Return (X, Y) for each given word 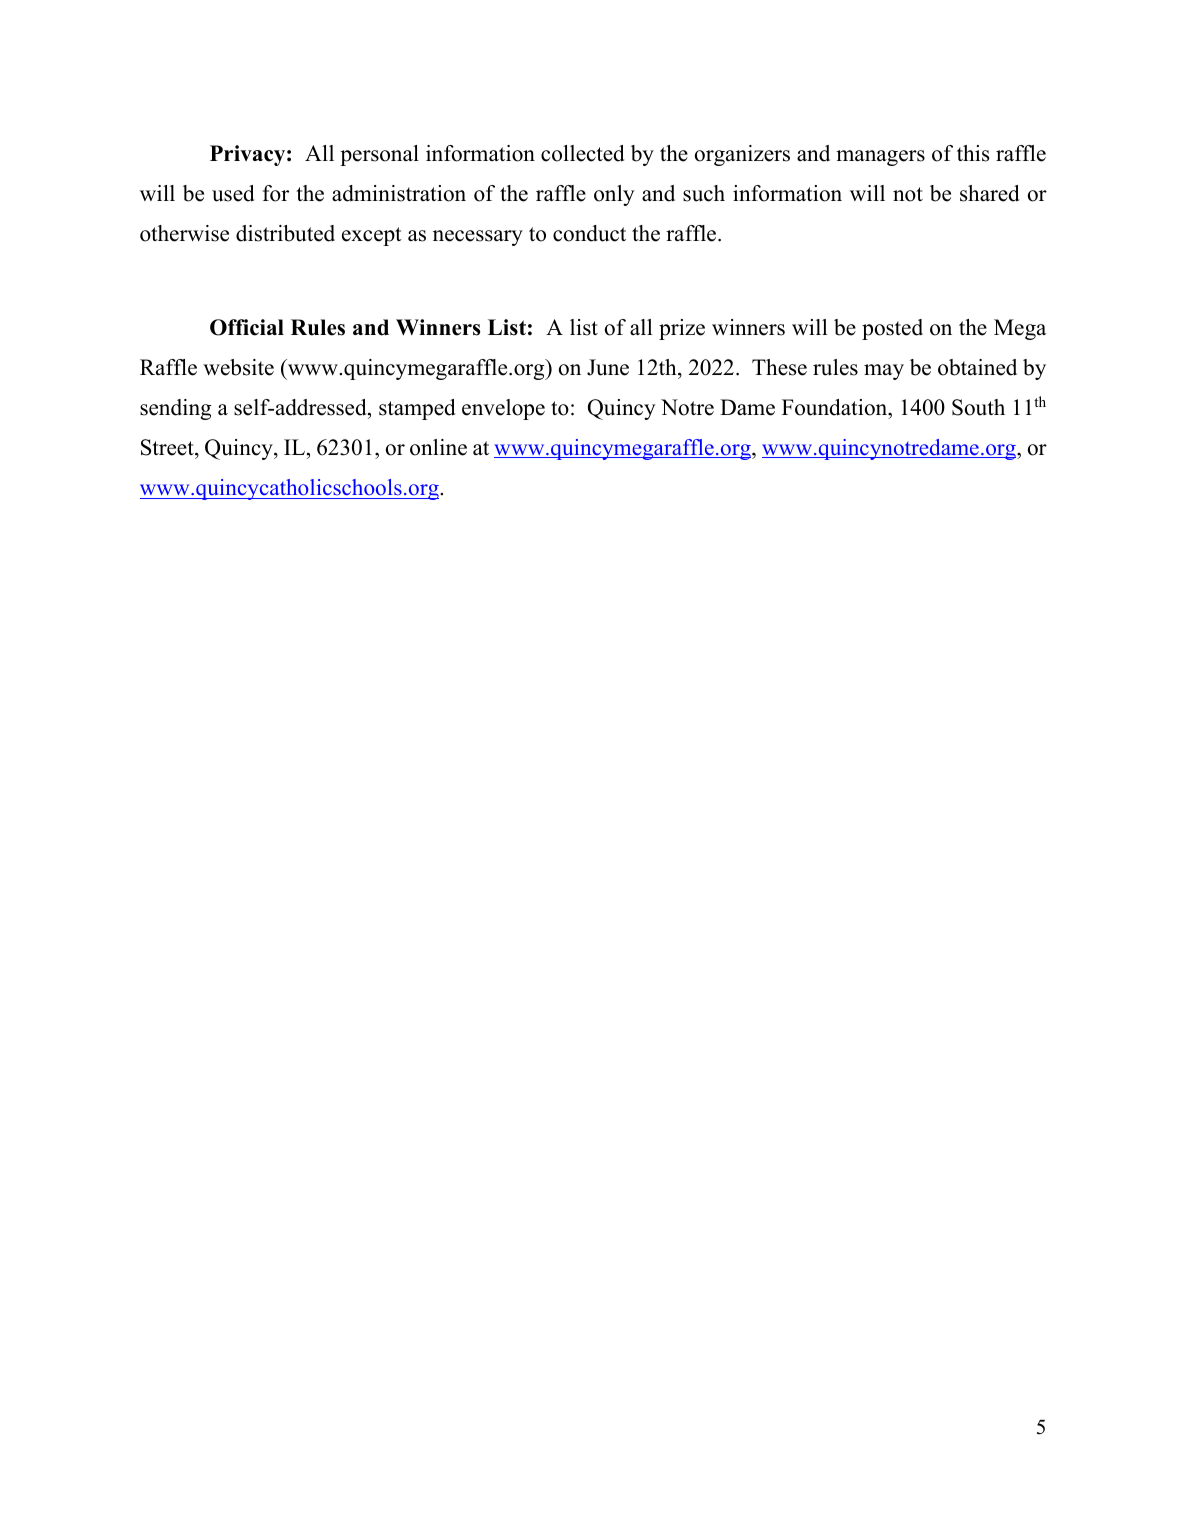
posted (892, 329)
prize (682, 329)
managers (880, 158)
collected (582, 153)
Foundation (836, 407)
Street (168, 447)
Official (247, 327)
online (438, 447)
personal (379, 155)
